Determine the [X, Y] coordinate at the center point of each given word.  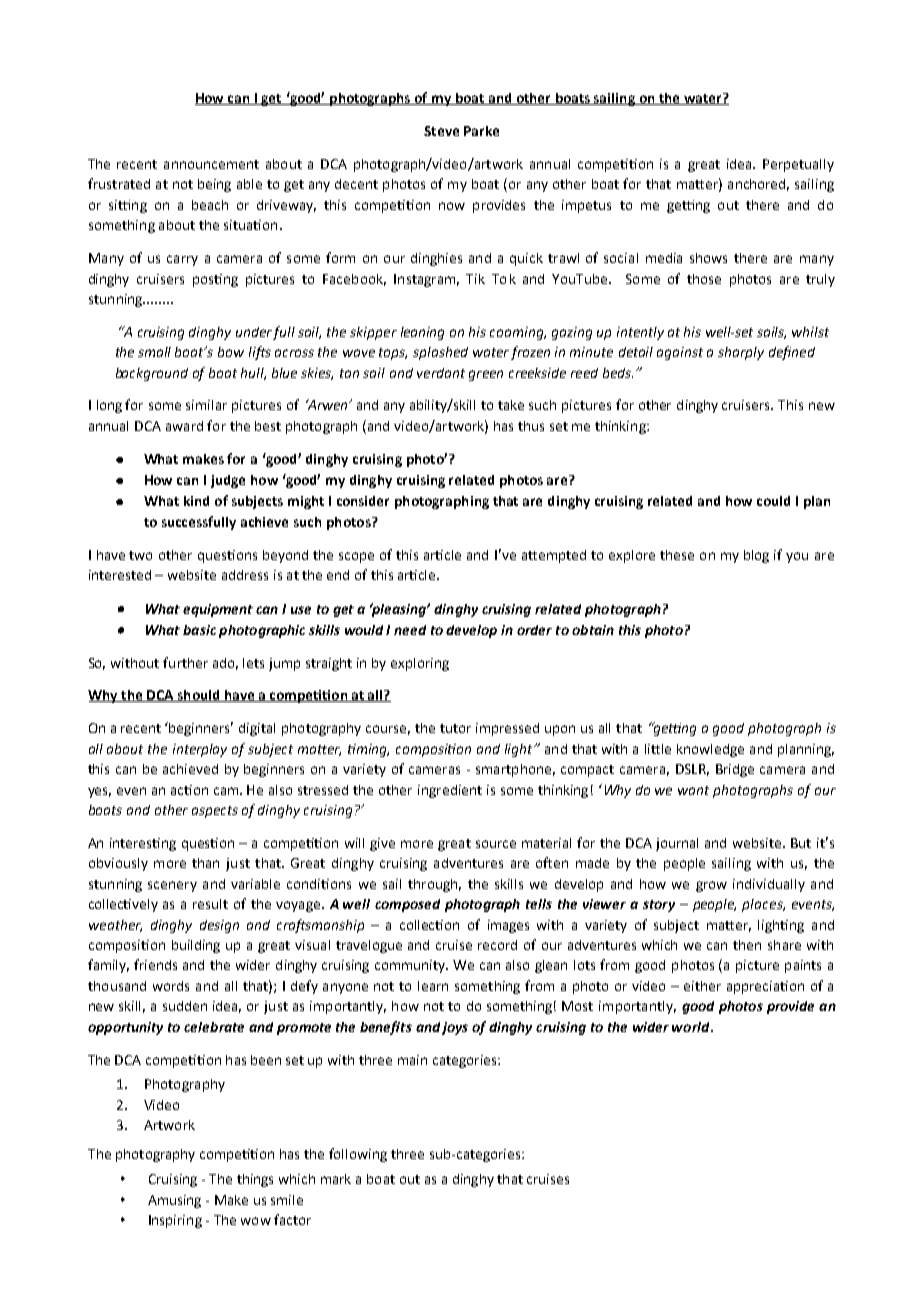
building [196, 946]
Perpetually [798, 165]
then [747, 945]
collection [429, 925]
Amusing [174, 1201]
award [184, 426]
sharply [741, 353]
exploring [420, 664]
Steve [441, 131]
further [185, 662]
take [511, 405]
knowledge [710, 750]
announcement [211, 164]
